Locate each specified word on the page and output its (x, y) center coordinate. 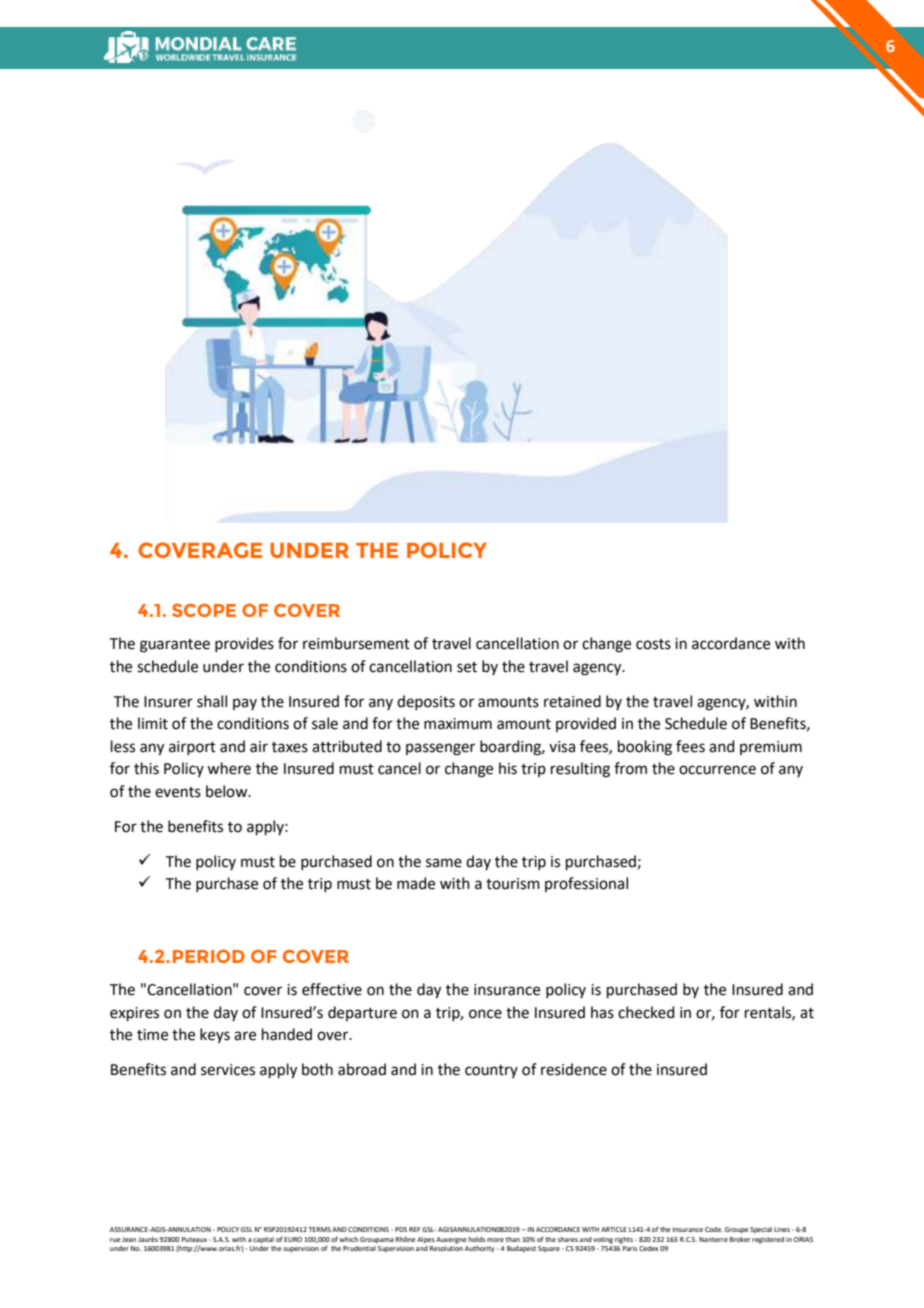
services (228, 1070)
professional (586, 884)
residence (574, 1069)
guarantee (175, 646)
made (416, 883)
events (178, 792)
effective (332, 989)
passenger (440, 749)
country (491, 1071)
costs (653, 644)
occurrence (717, 770)
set (467, 667)
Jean (129, 1239)
